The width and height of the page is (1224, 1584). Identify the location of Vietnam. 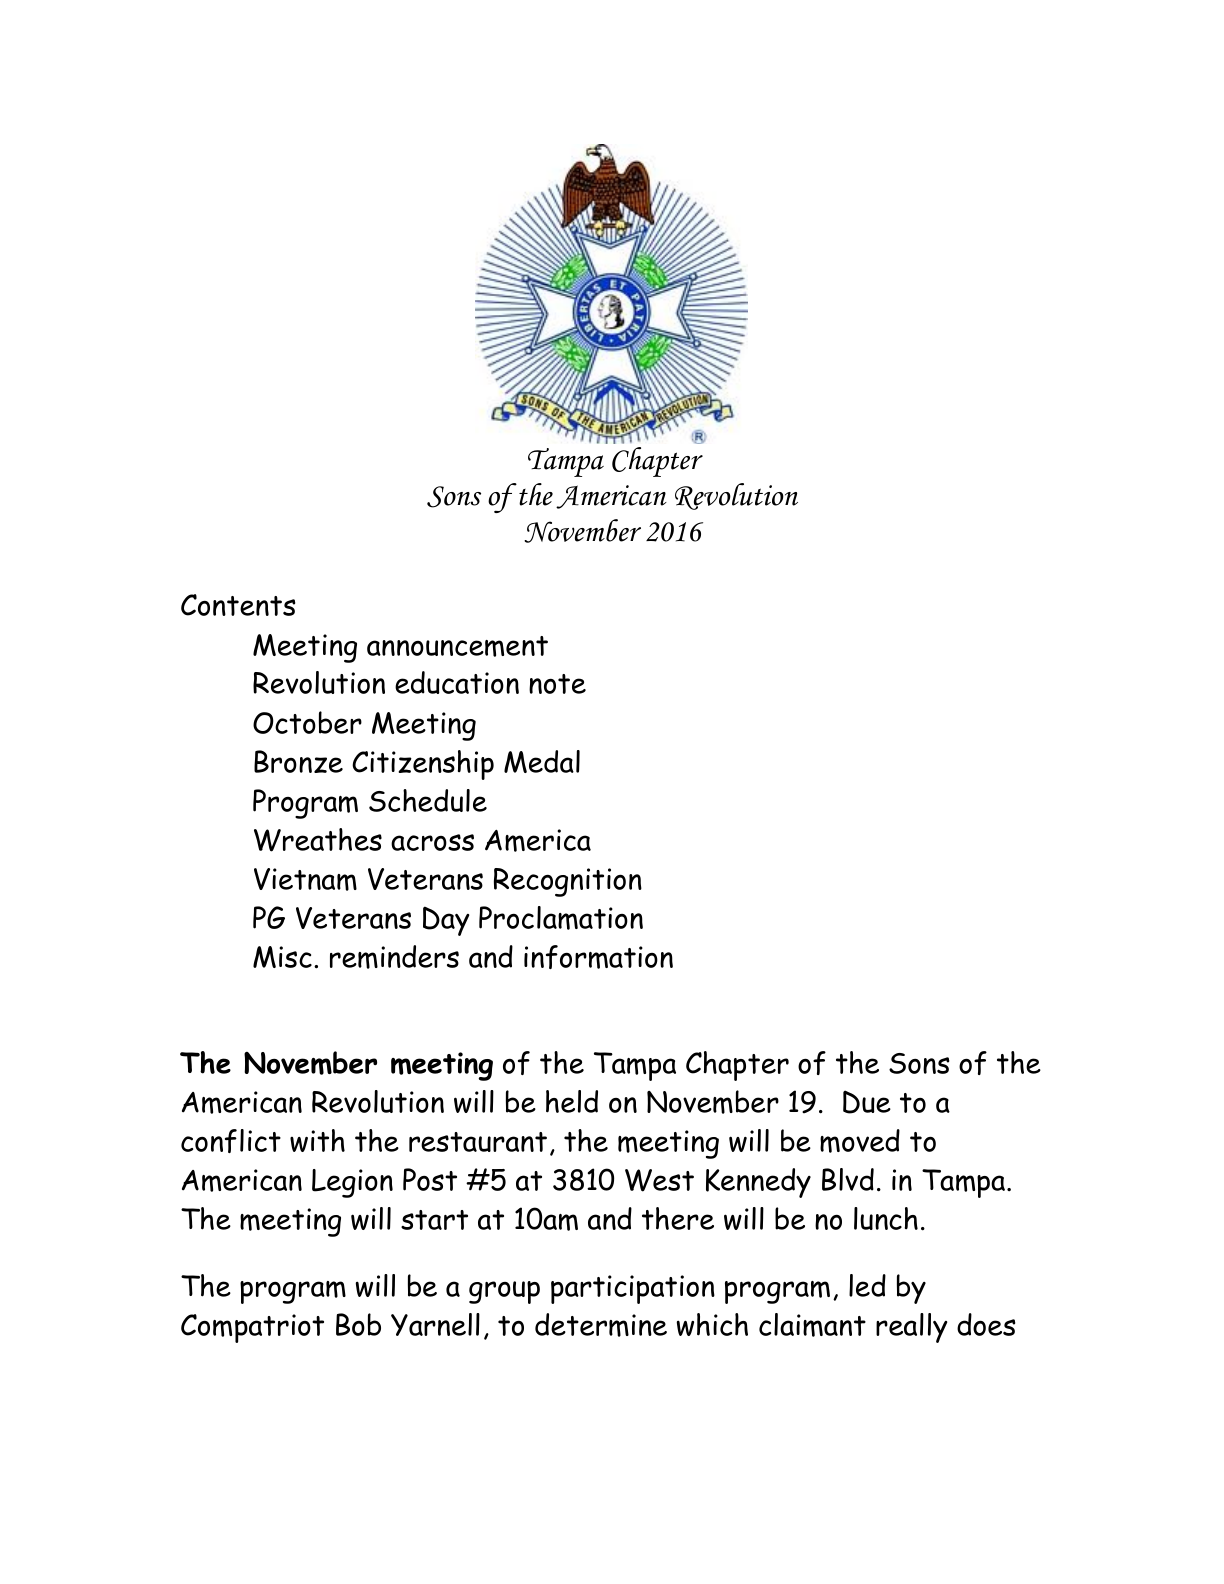
(305, 879).
